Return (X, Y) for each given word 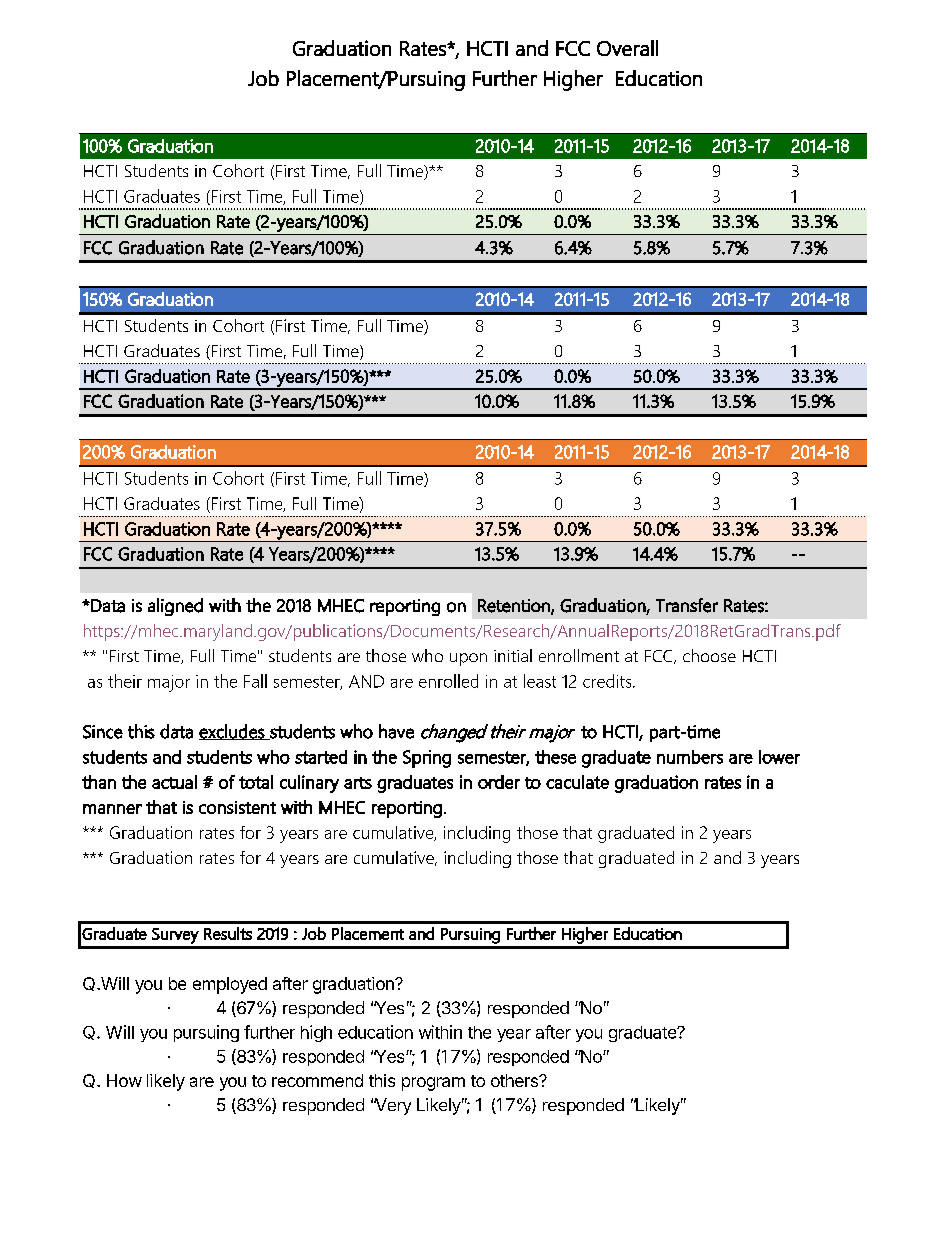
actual (174, 782)
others (515, 1080)
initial (513, 655)
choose (709, 655)
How (124, 1080)
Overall (627, 48)
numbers (690, 757)
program (433, 1084)
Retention (515, 606)
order (499, 782)
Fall (255, 681)
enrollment (579, 655)
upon (468, 659)
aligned (175, 607)
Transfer (687, 605)
